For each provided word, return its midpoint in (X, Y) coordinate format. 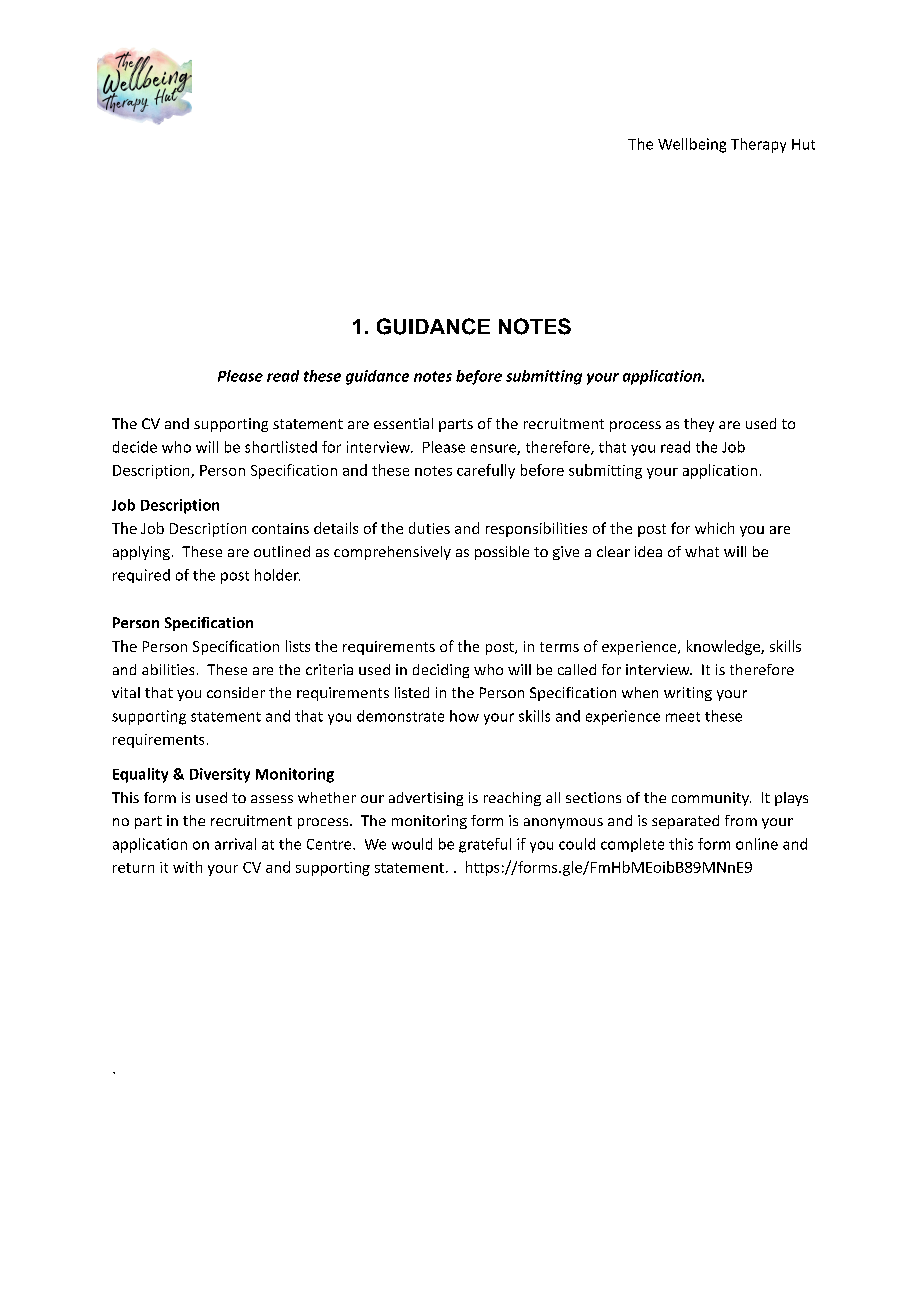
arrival (235, 844)
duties (429, 528)
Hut (803, 144)
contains (280, 528)
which (714, 528)
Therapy (758, 145)
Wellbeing (692, 145)
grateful (485, 845)
